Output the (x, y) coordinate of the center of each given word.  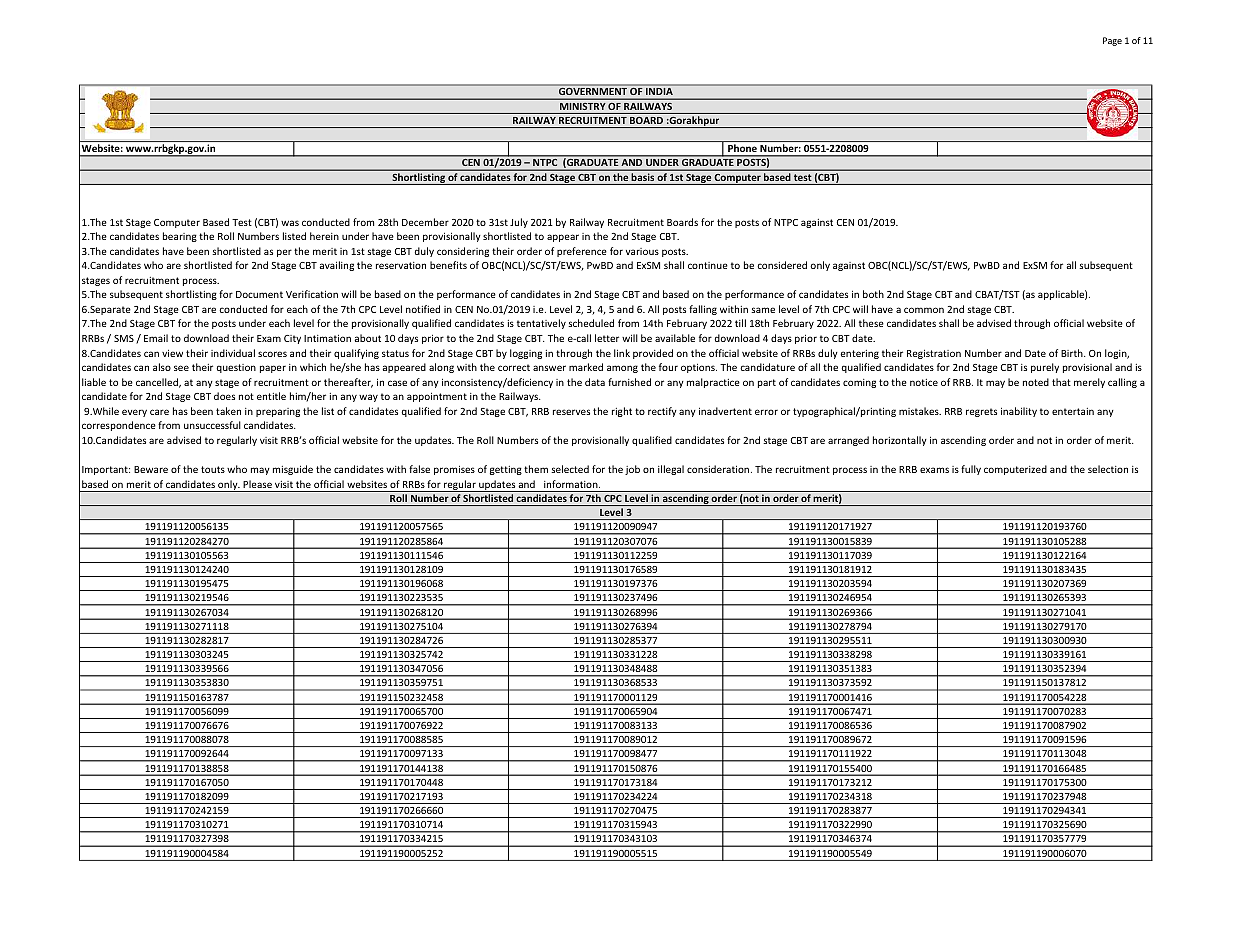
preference (582, 252)
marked (586, 367)
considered (782, 265)
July (519, 223)
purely (1045, 368)
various (642, 251)
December (425, 222)
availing (337, 266)
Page (1112, 41)
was (290, 223)
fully (971, 470)
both (873, 294)
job (632, 470)
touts (213, 469)
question (236, 368)
